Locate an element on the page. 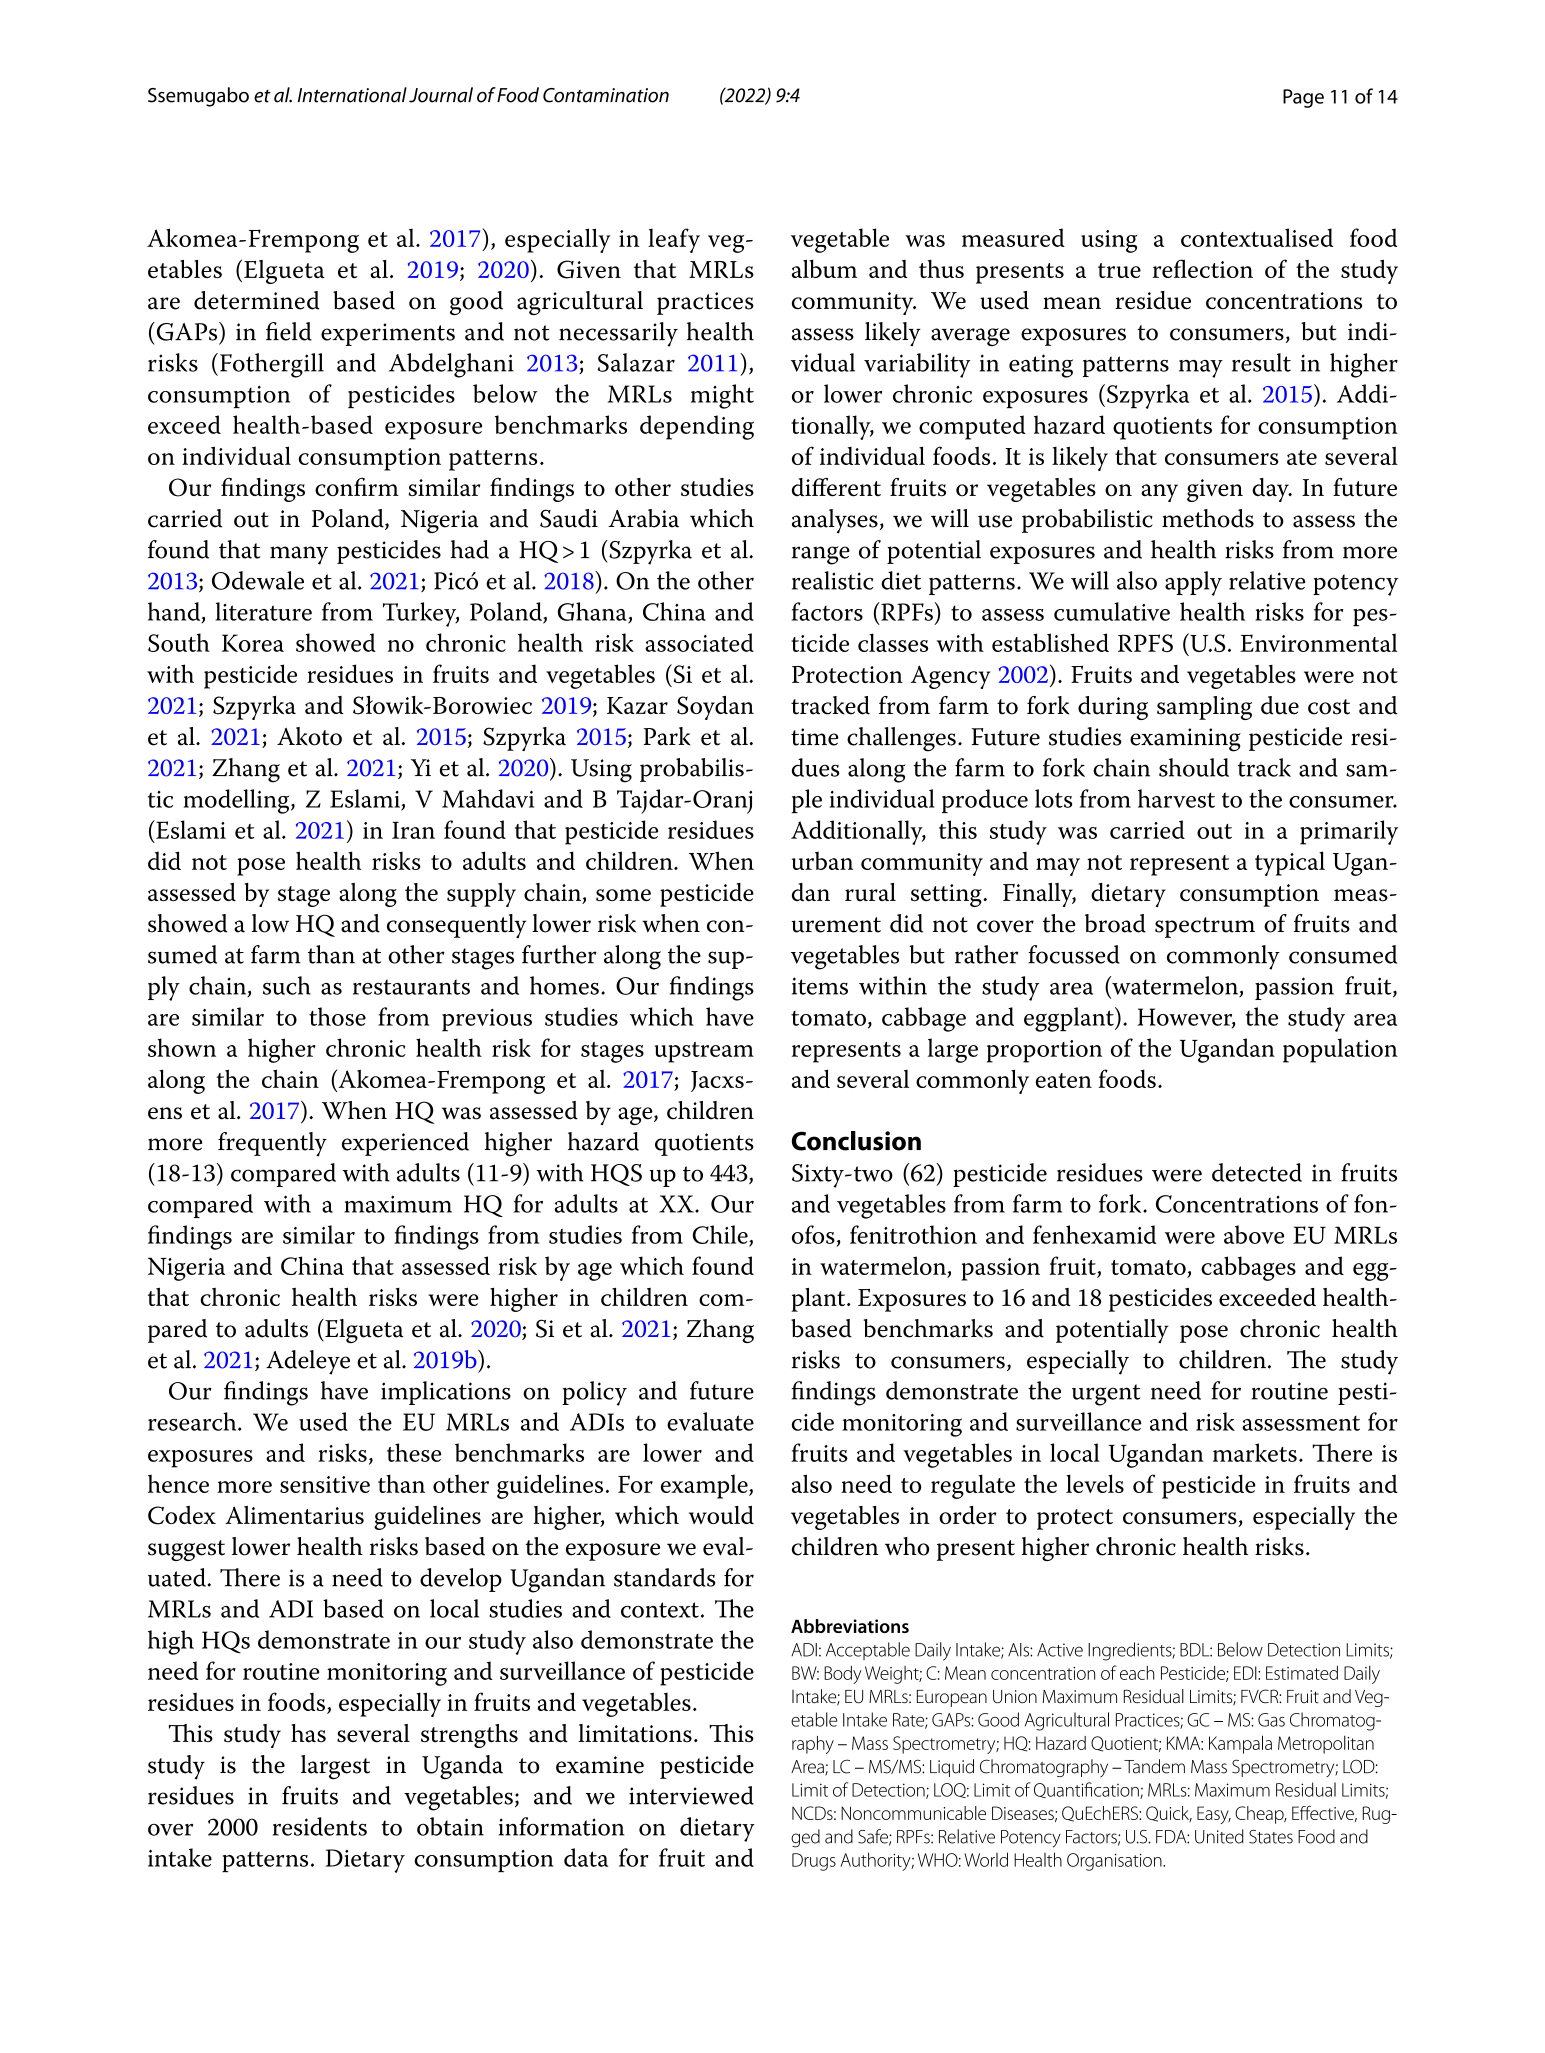  Easy is located at coordinates (1214, 1815).
